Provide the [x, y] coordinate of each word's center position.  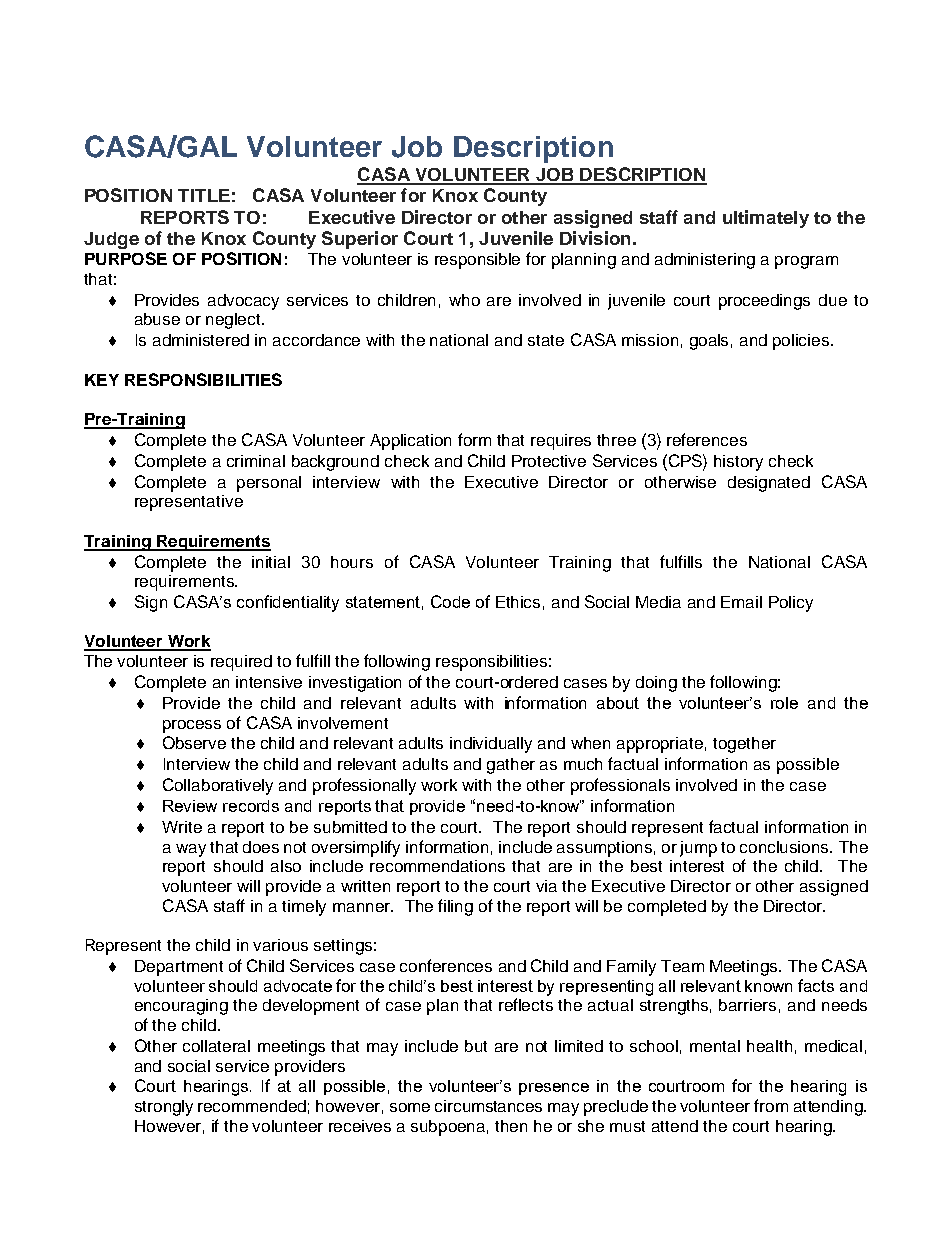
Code [450, 601]
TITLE [204, 195]
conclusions [786, 847]
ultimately [766, 219]
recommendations [437, 866]
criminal [256, 461]
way [191, 850]
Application [410, 442]
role [784, 703]
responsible [477, 261]
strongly [164, 1108]
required [241, 663]
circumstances [488, 1106]
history [738, 463]
